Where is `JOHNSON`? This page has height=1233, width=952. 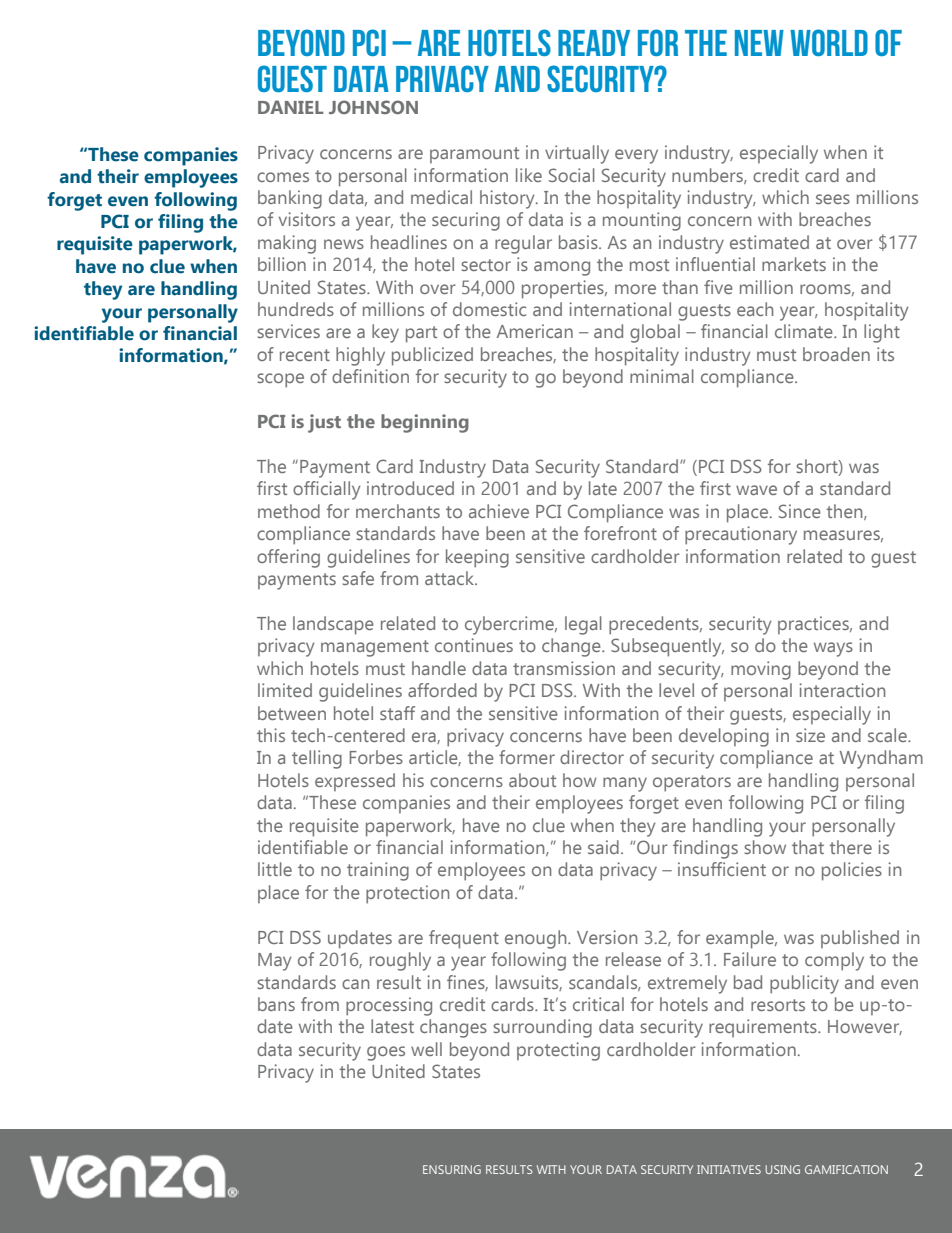
JOHNSON is located at coordinates (373, 107).
